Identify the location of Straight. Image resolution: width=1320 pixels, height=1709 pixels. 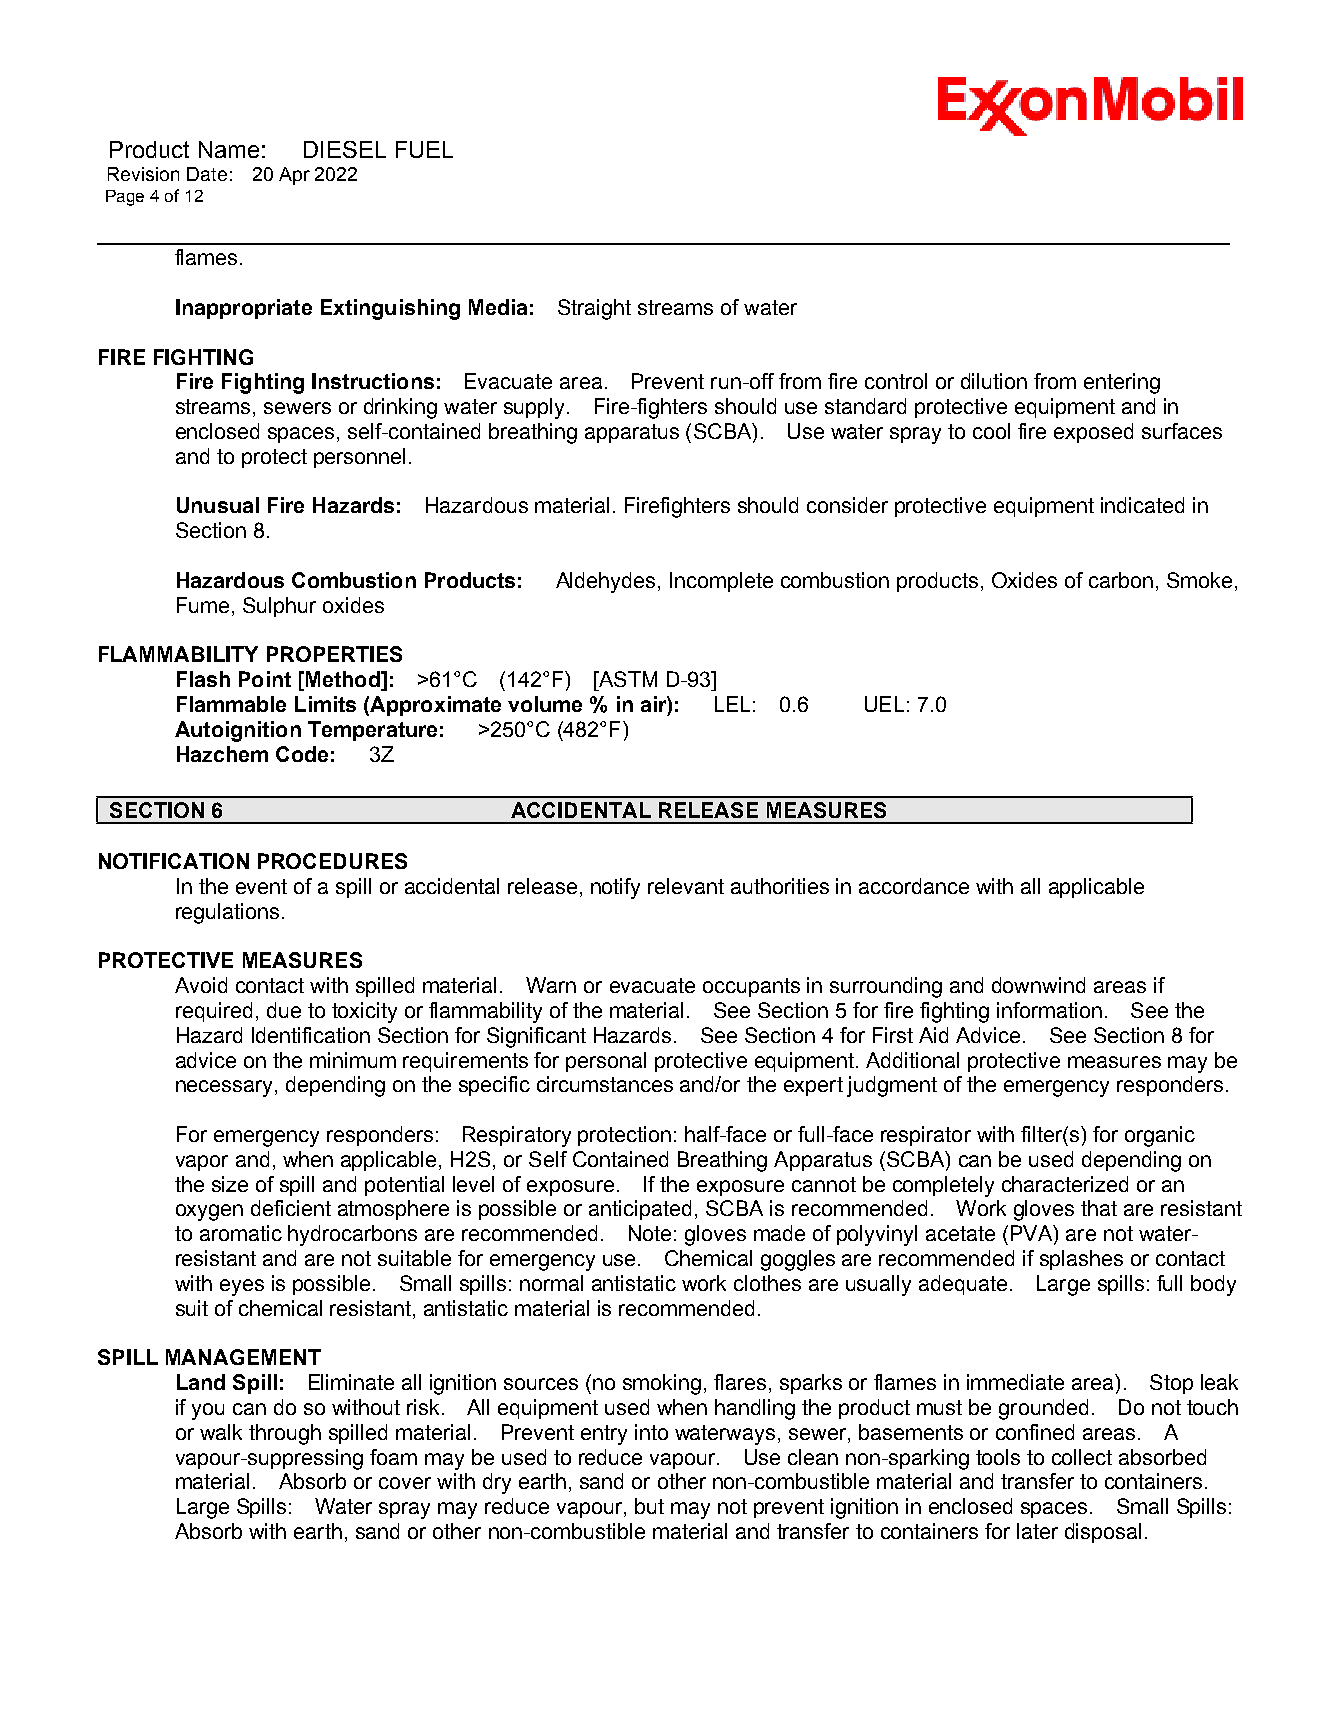
(594, 309).
